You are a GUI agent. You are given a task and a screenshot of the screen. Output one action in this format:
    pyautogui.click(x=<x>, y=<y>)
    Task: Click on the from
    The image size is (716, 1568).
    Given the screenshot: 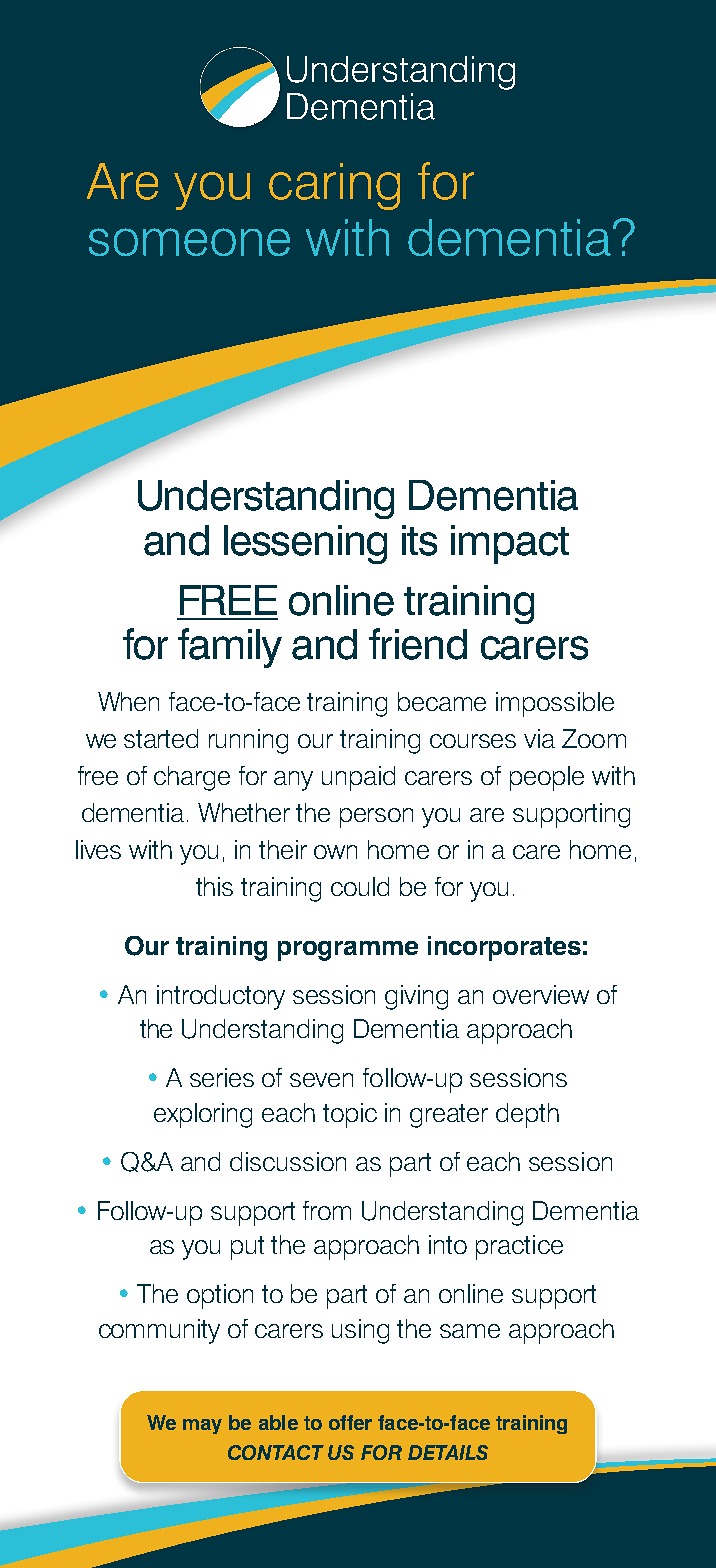 What is the action you would take?
    pyautogui.click(x=327, y=1210)
